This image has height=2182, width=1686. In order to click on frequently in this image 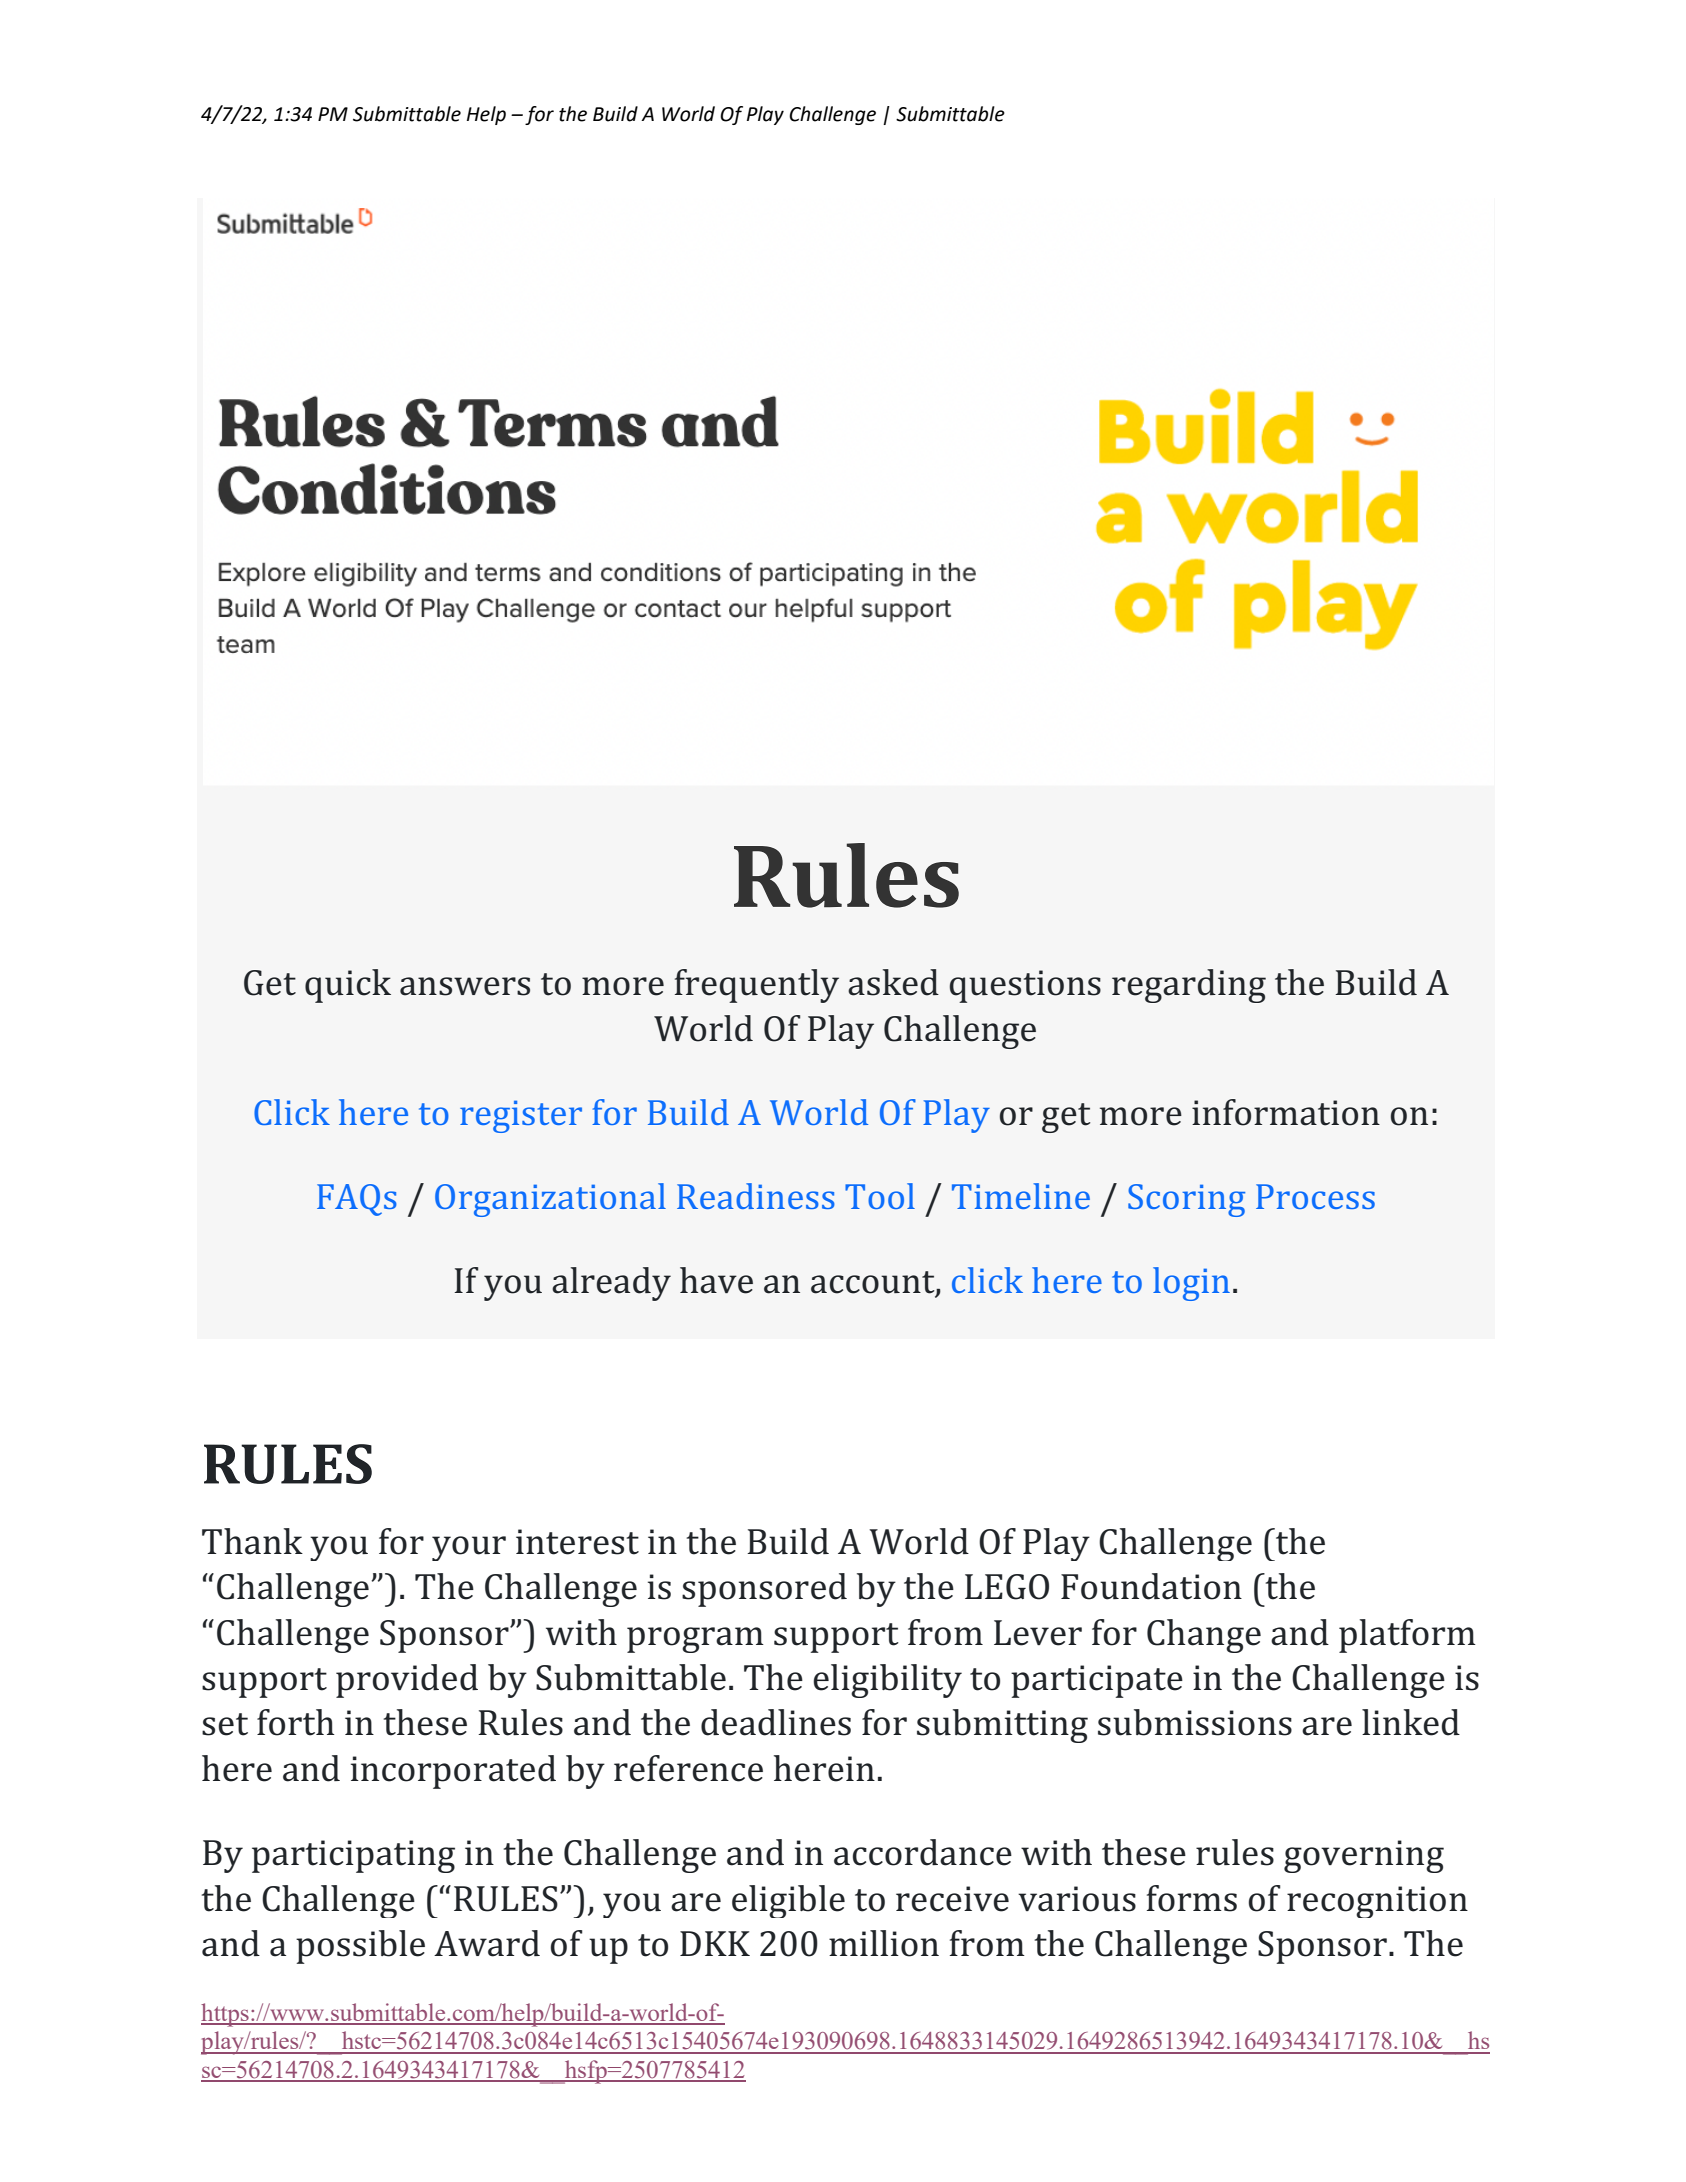, I will do `click(757, 986)`.
